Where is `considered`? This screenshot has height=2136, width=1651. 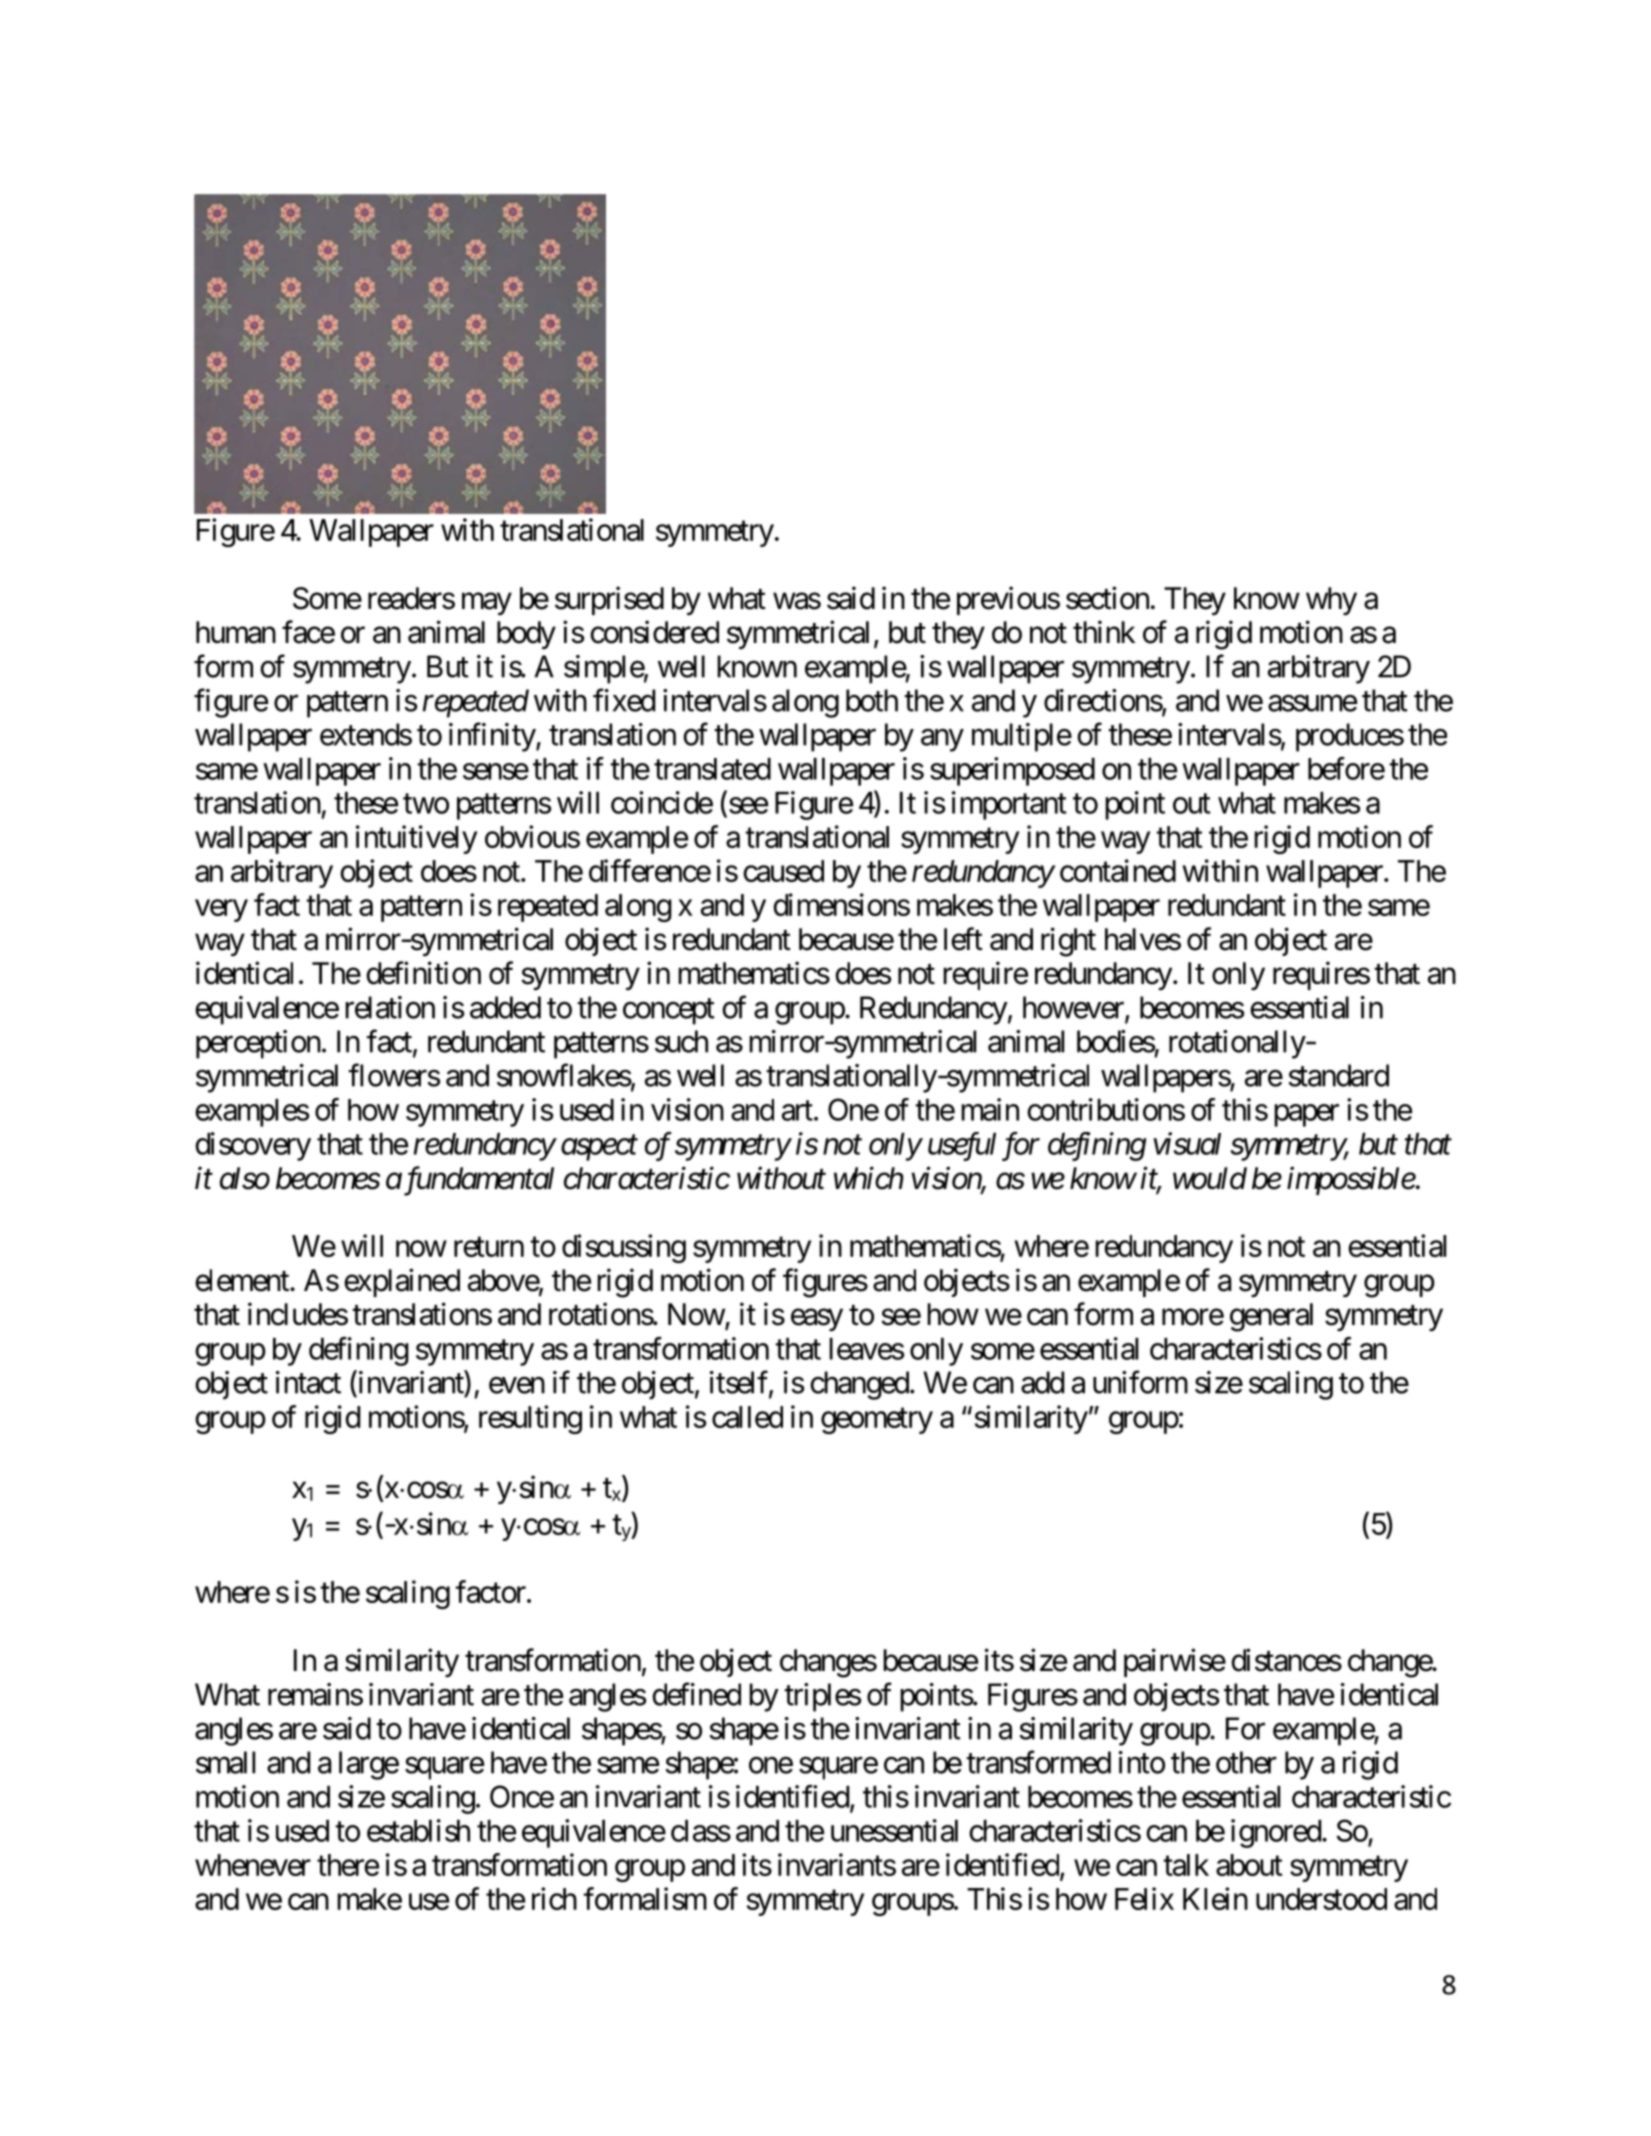 considered is located at coordinates (654, 632).
